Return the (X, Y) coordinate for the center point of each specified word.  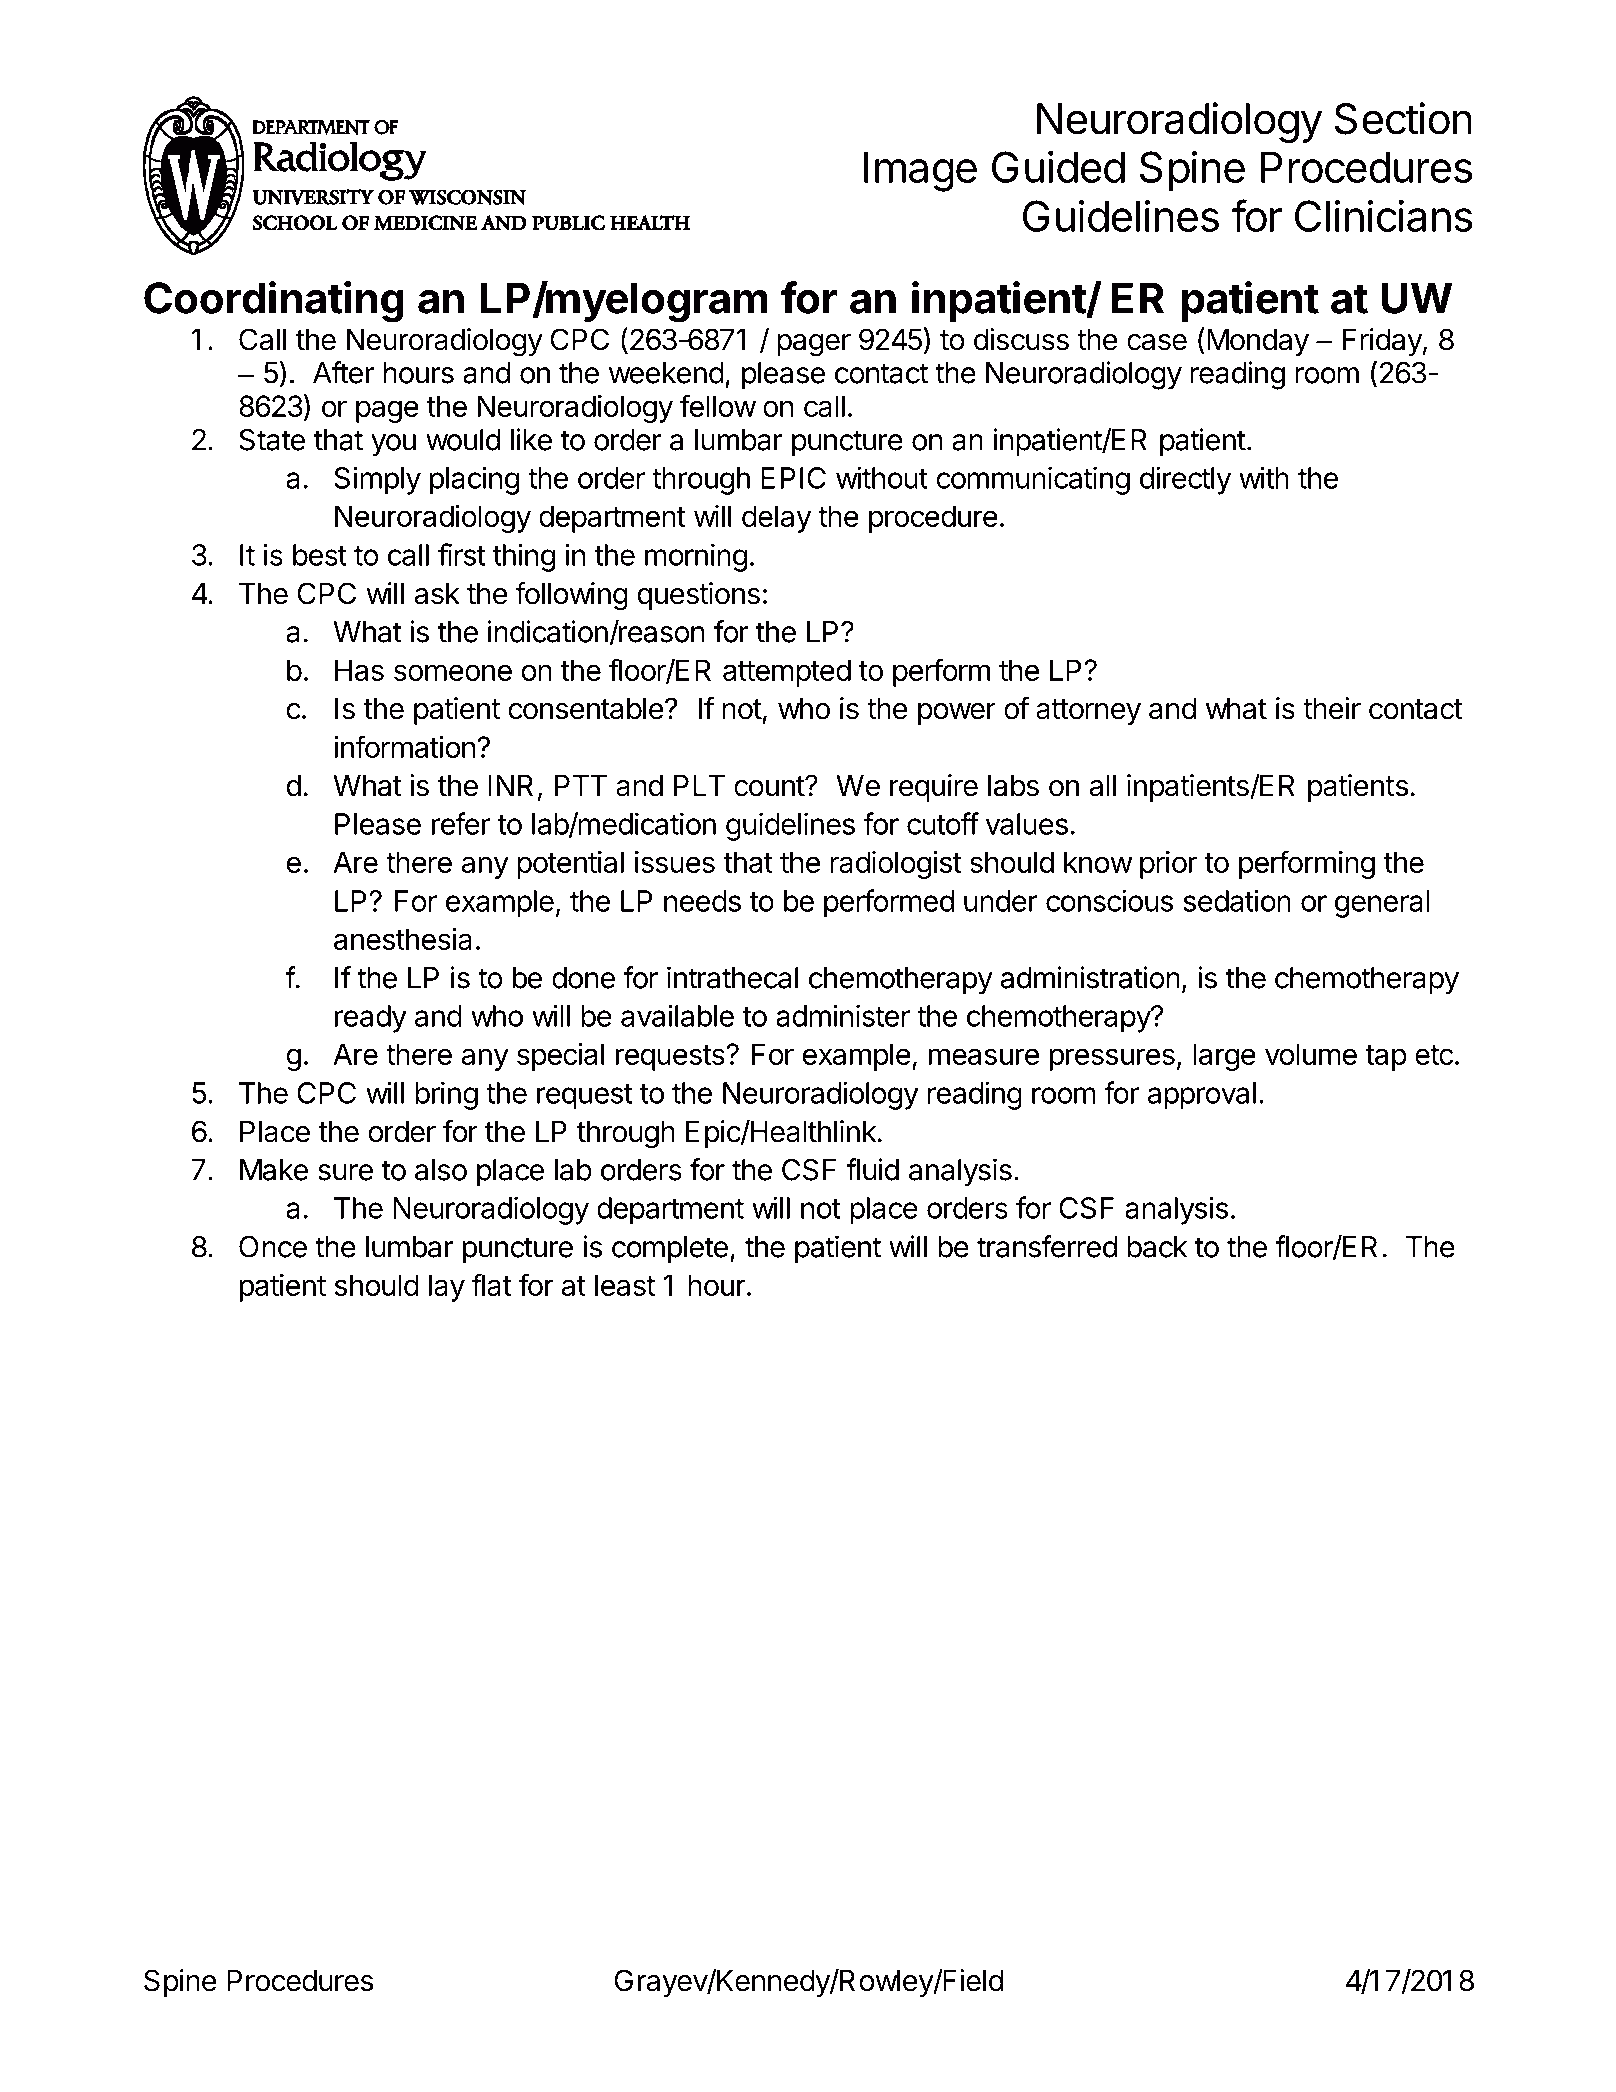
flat (491, 1284)
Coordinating (274, 302)
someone (453, 672)
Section (1403, 118)
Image (920, 172)
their (1332, 708)
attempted (787, 673)
